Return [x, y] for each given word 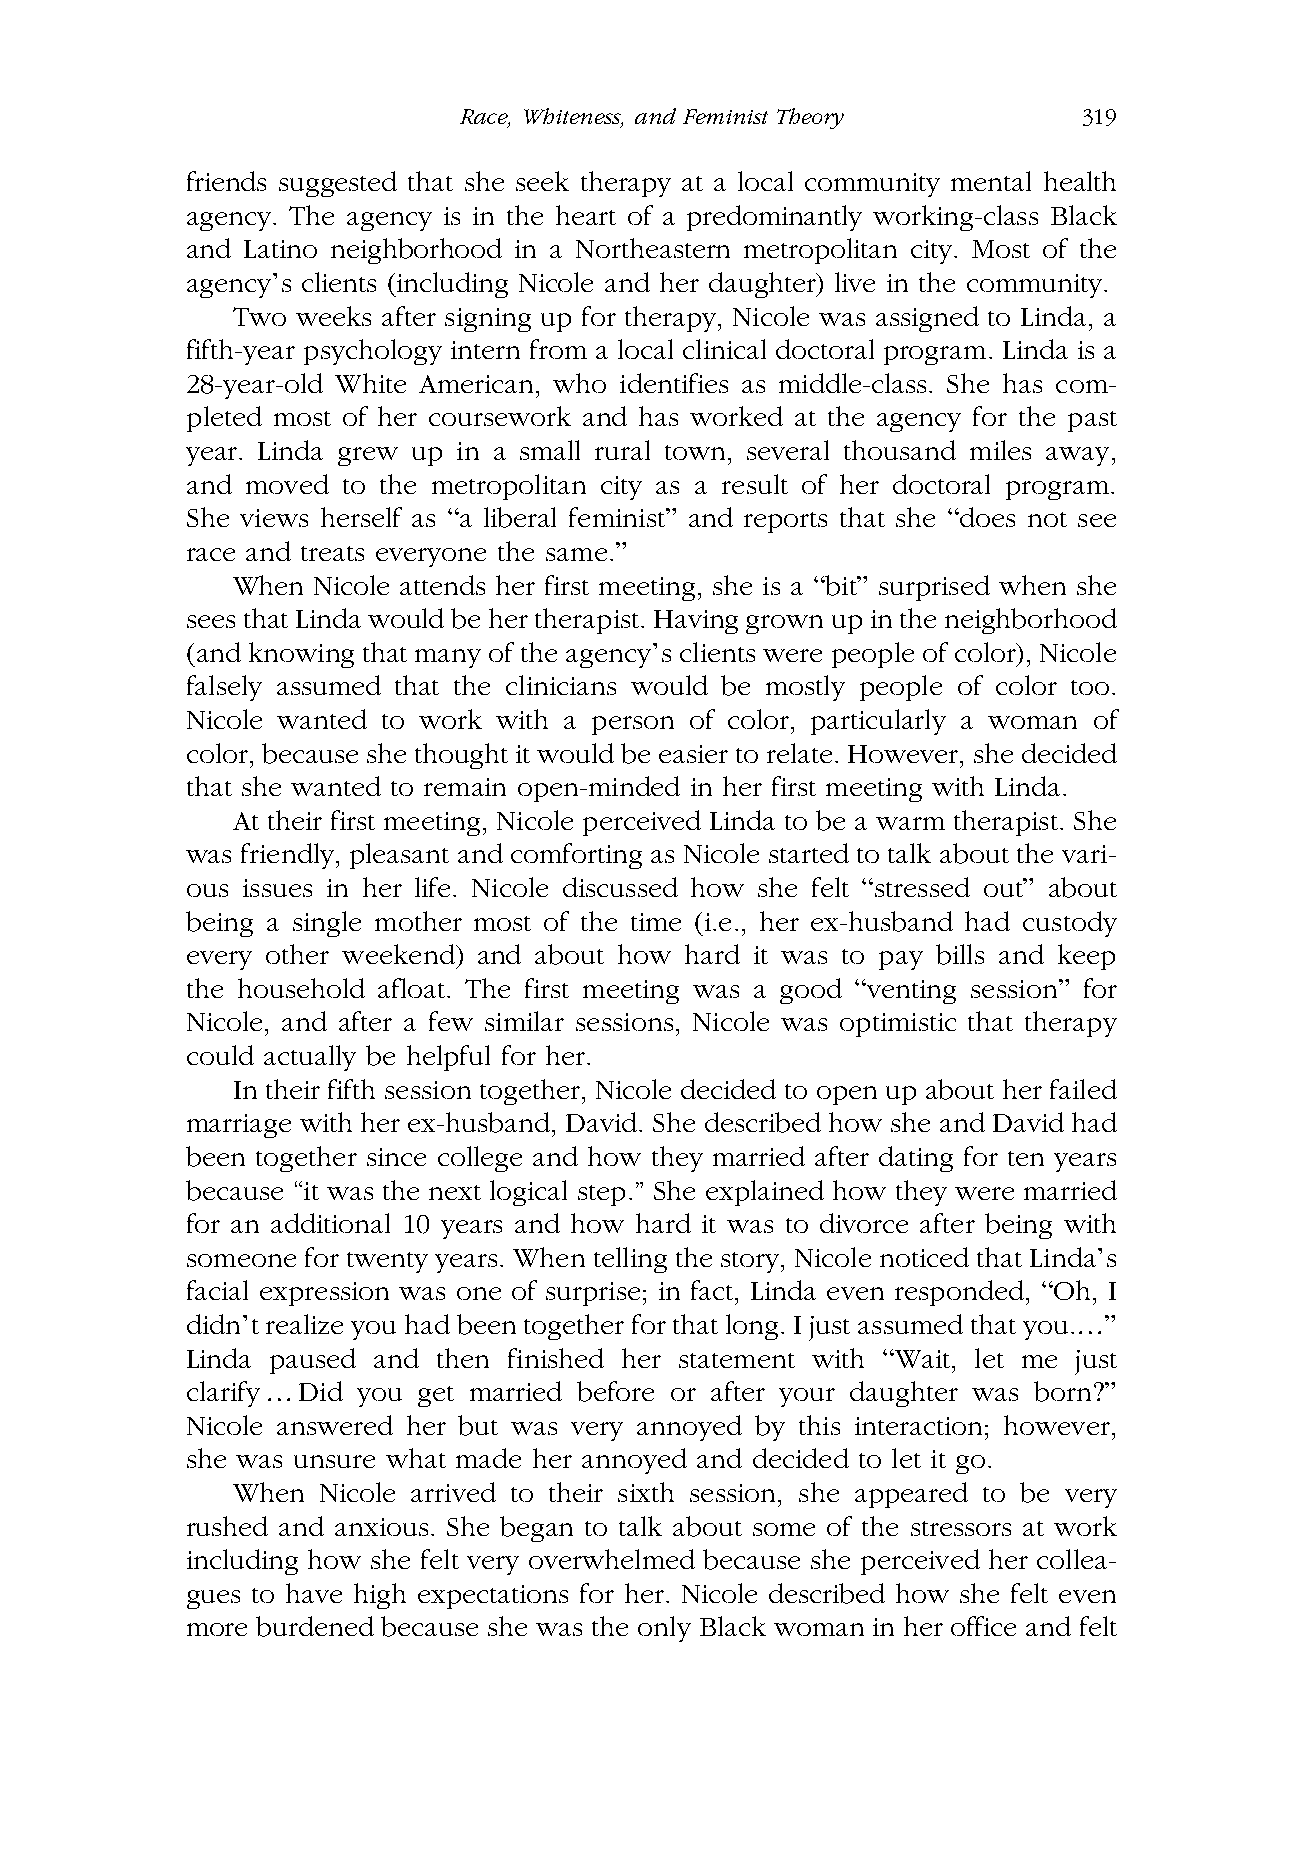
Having [696, 622]
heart [586, 215]
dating [916, 1159]
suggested [338, 184]
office [983, 1626]
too [1090, 687]
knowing [301, 655]
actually [310, 1058]
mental [991, 181]
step [601, 1195]
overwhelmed [612, 1559]
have [314, 1593]
